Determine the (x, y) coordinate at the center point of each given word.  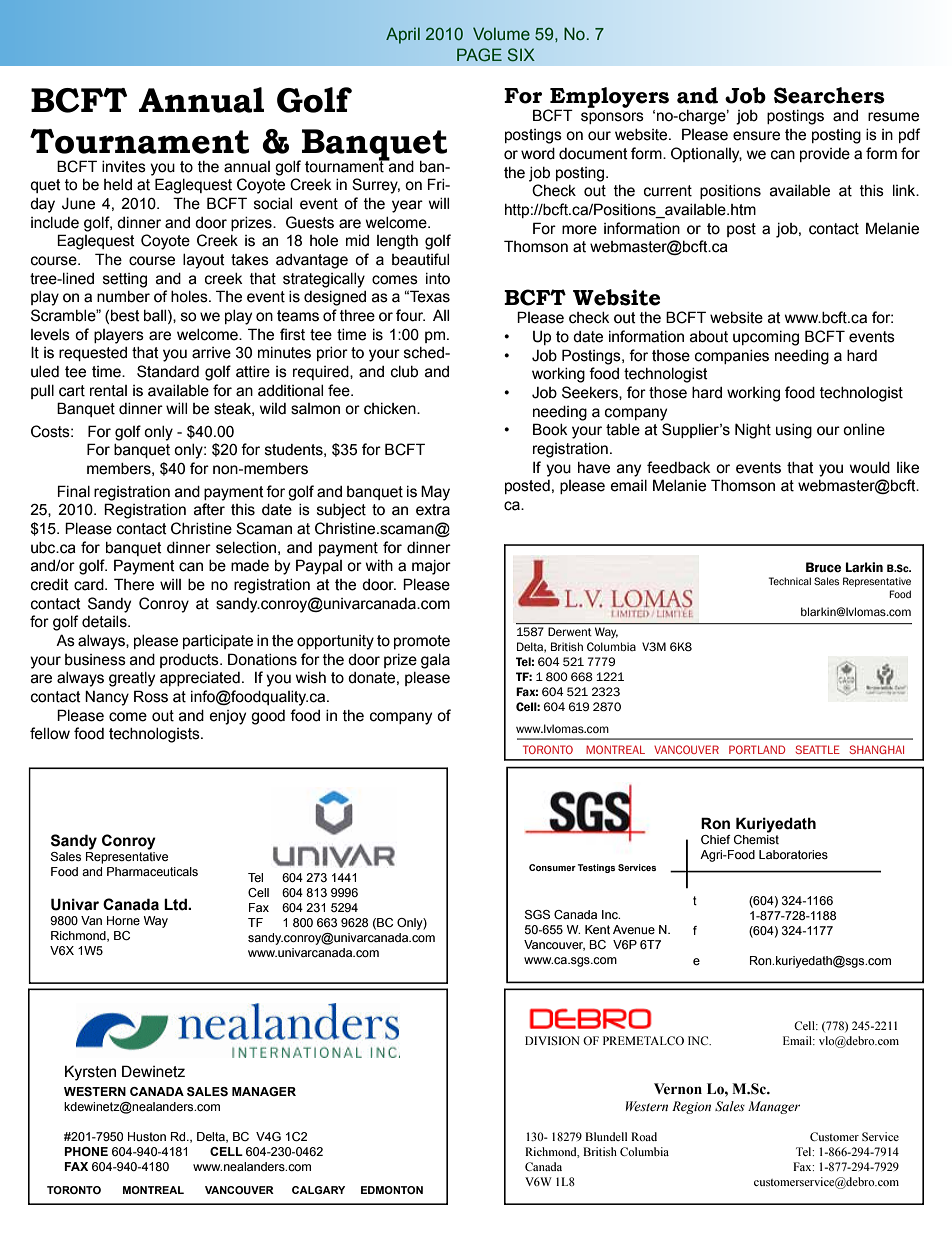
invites (124, 167)
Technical (790, 581)
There (134, 584)
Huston (147, 1136)
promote (422, 642)
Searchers (829, 95)
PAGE (479, 54)
